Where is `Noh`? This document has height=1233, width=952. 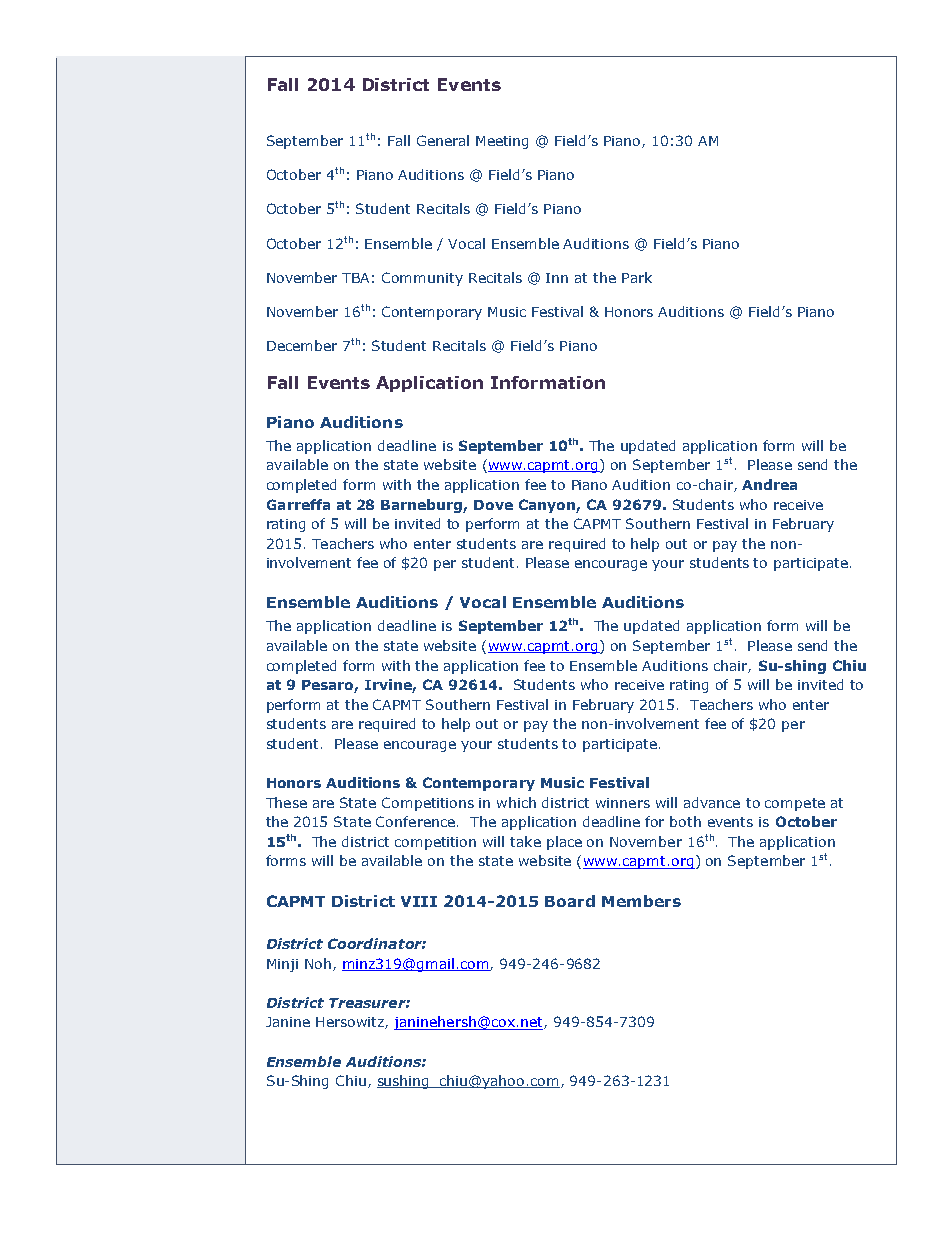 Noh is located at coordinates (318, 963).
